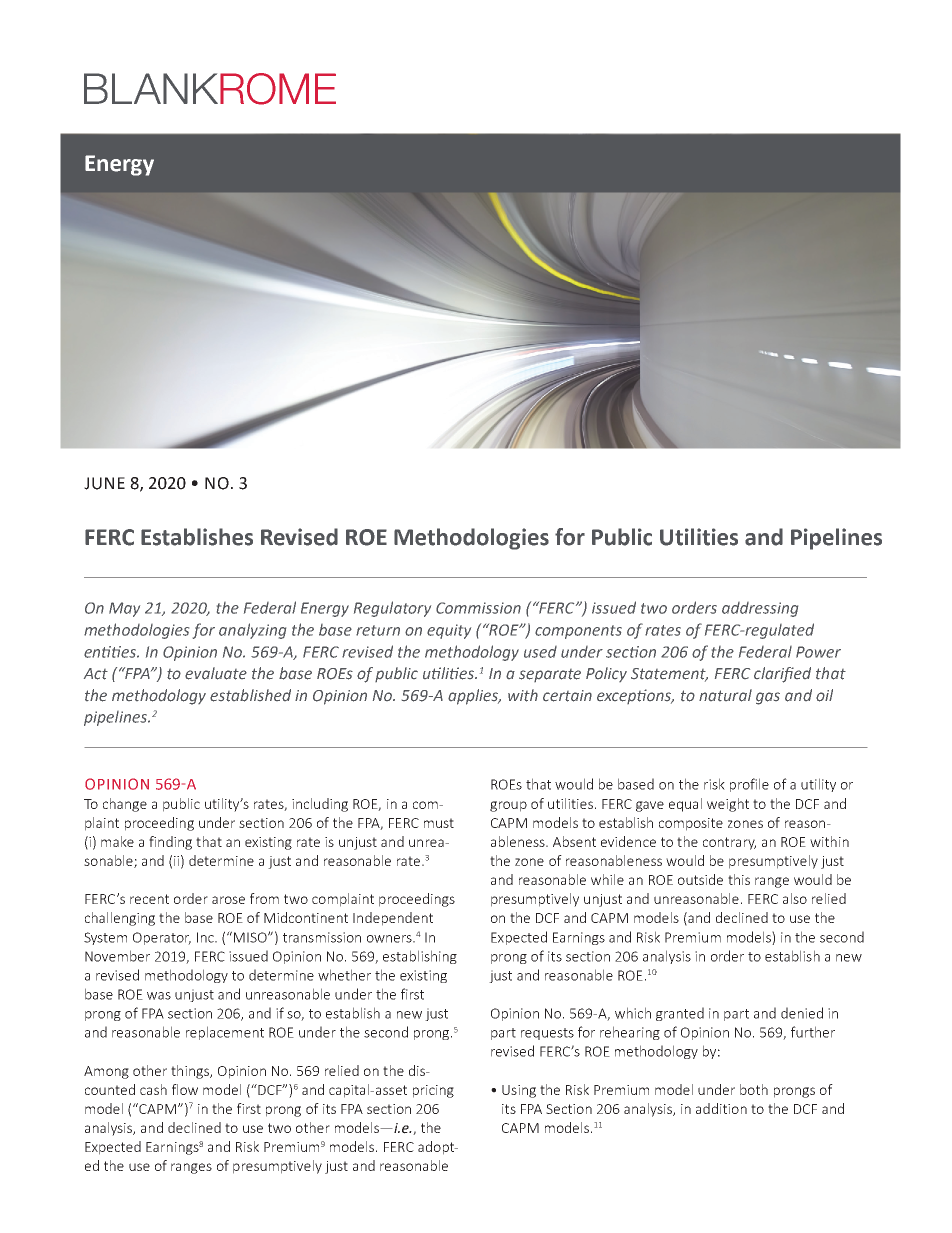 This screenshot has width=952, height=1233. I want to click on Commission, so click(478, 608).
